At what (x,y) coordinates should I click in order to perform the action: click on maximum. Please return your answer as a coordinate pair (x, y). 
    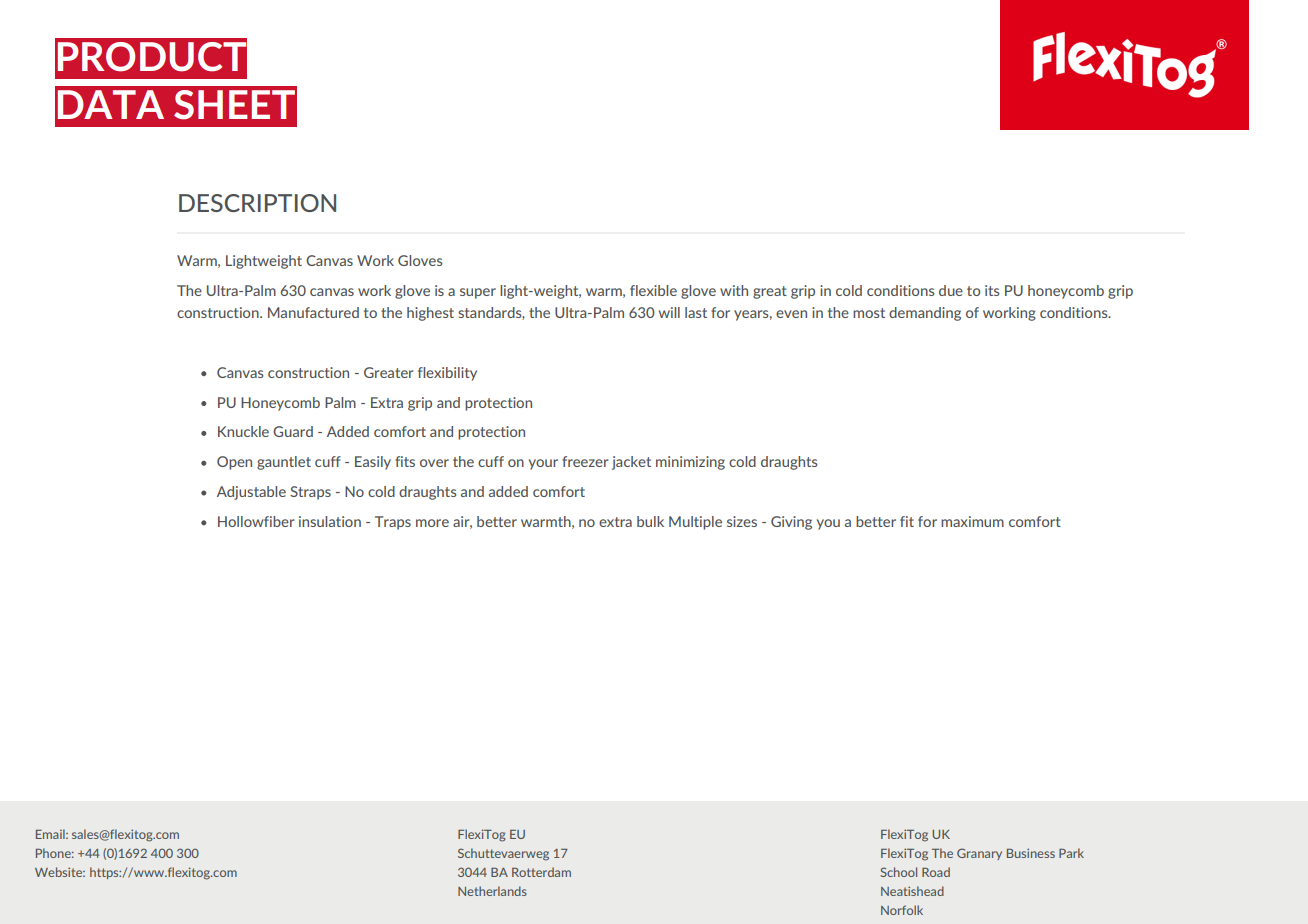
    Looking at the image, I should click on (972, 521).
